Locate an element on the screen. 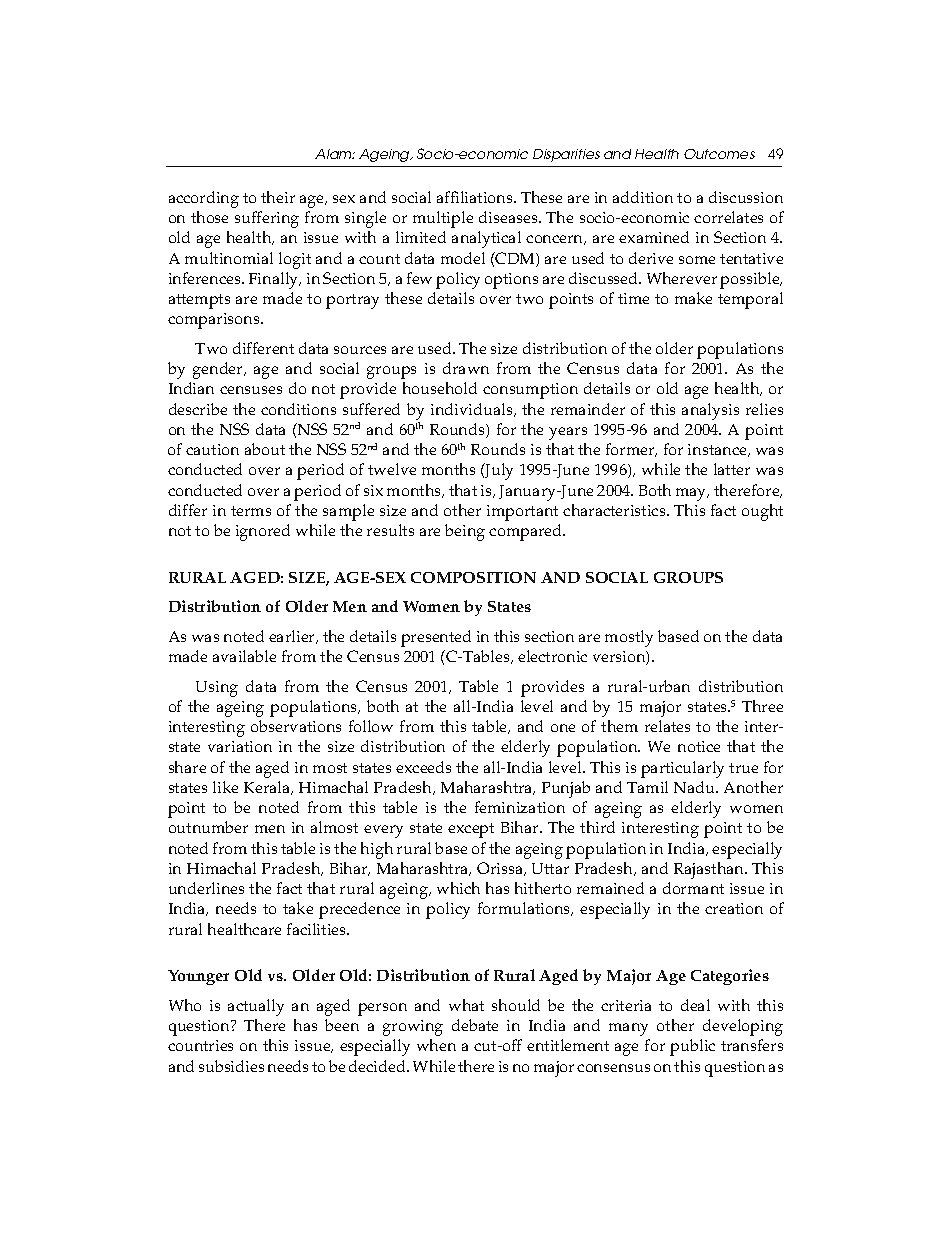 This screenshot has width=952, height=1233. Outcomes is located at coordinates (719, 154).
